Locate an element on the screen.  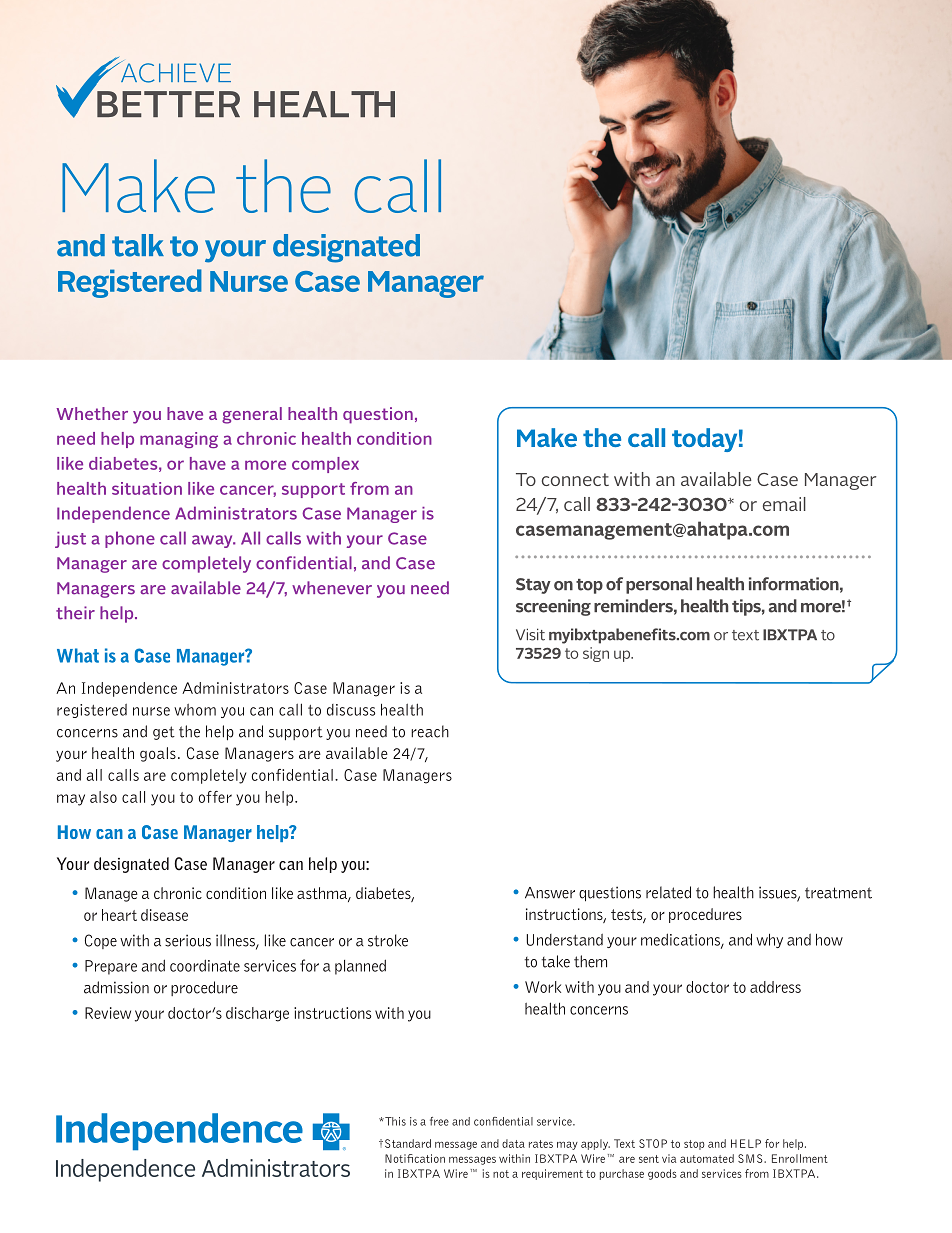
offer is located at coordinates (215, 797).
